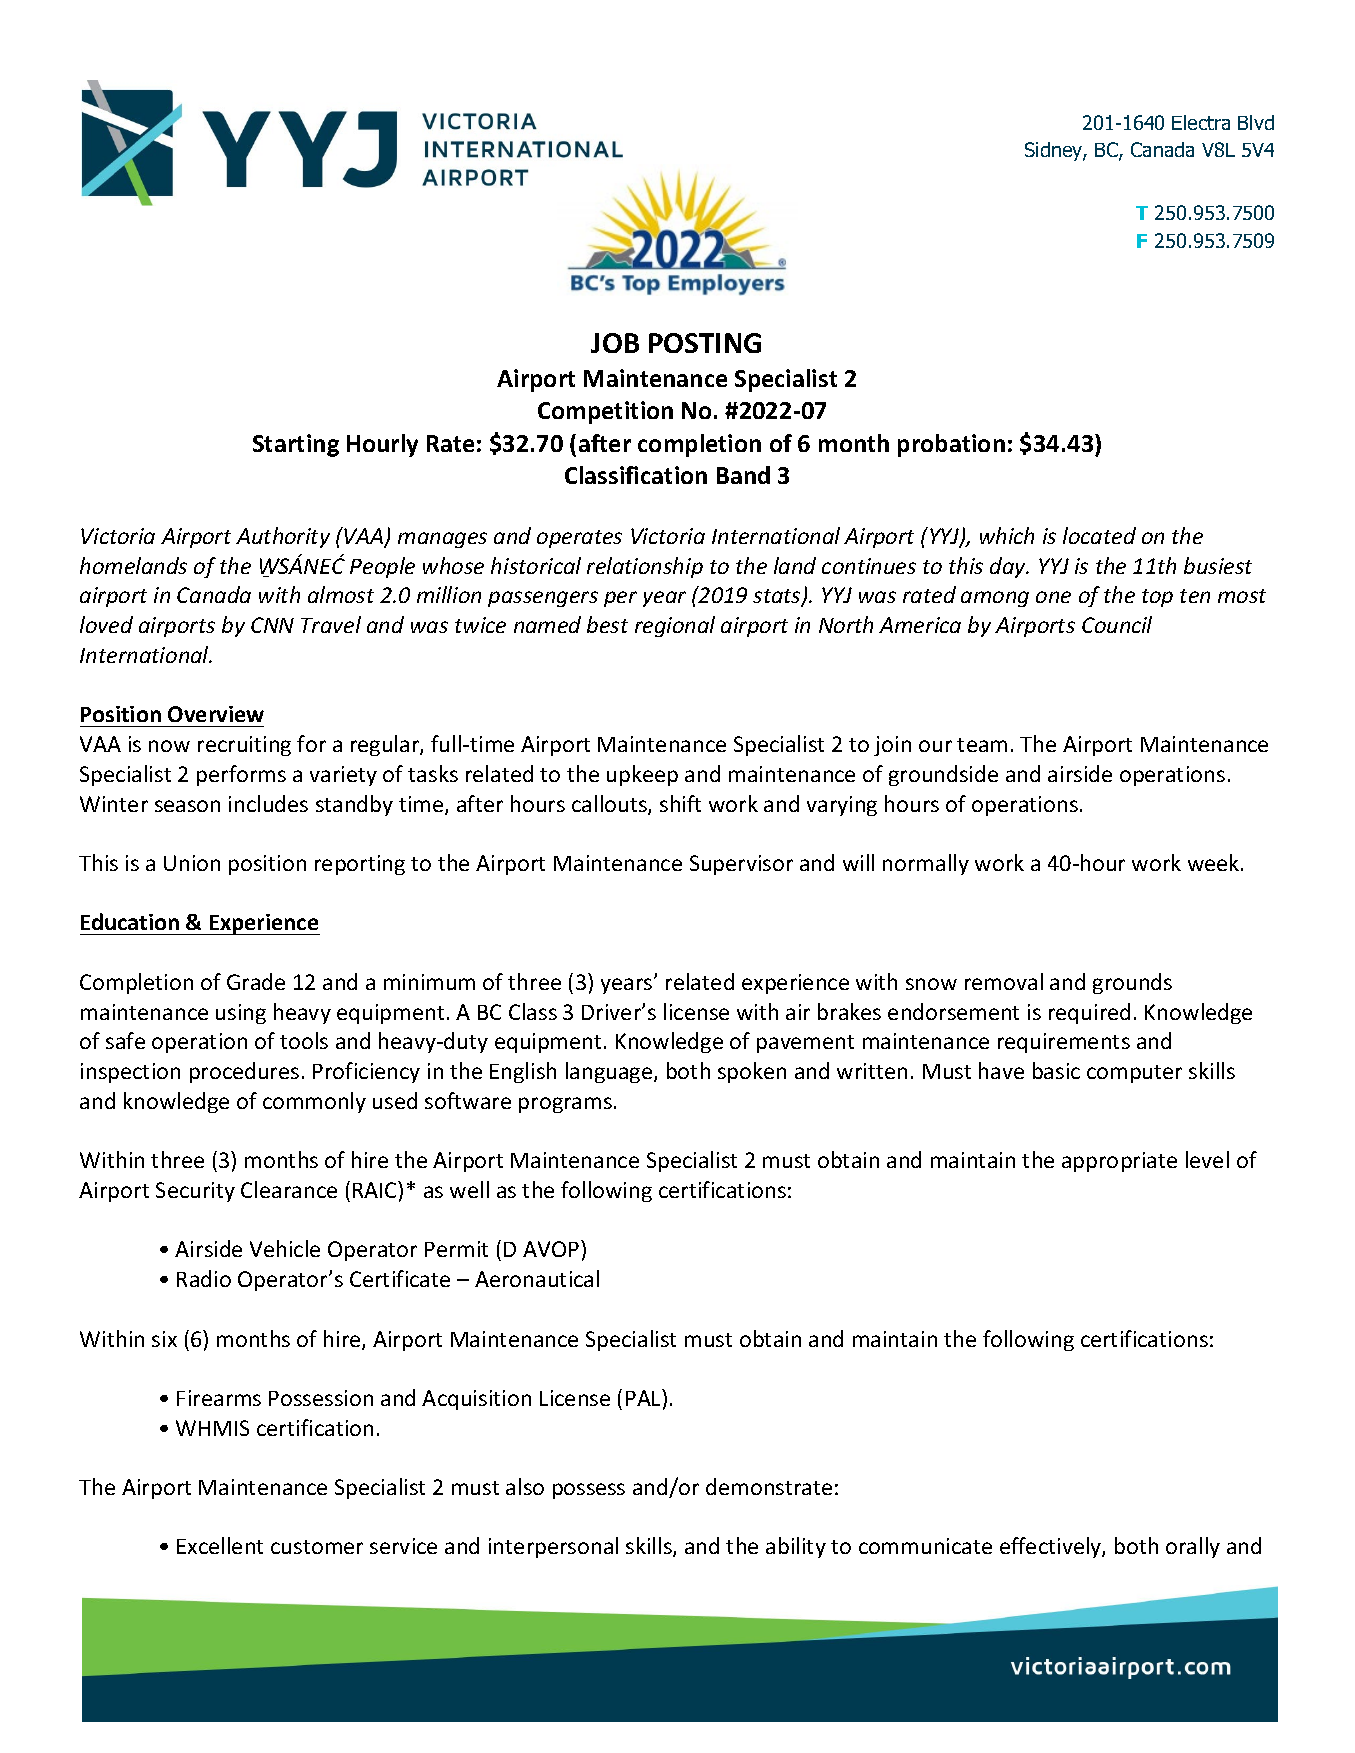  Describe the element at coordinates (296, 445) in the screenshot. I see `Starting` at that location.
